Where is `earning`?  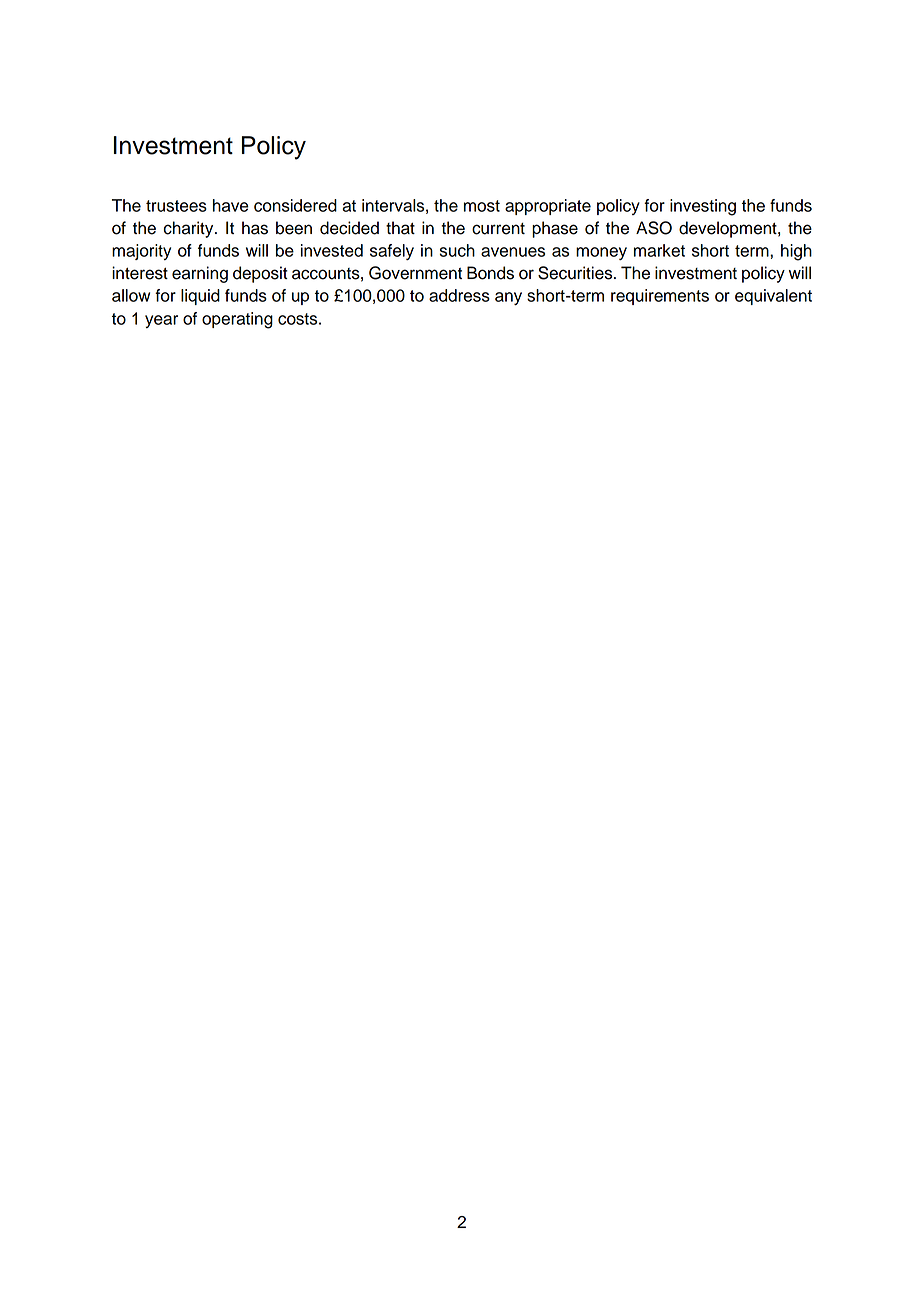 earning is located at coordinates (200, 274).
